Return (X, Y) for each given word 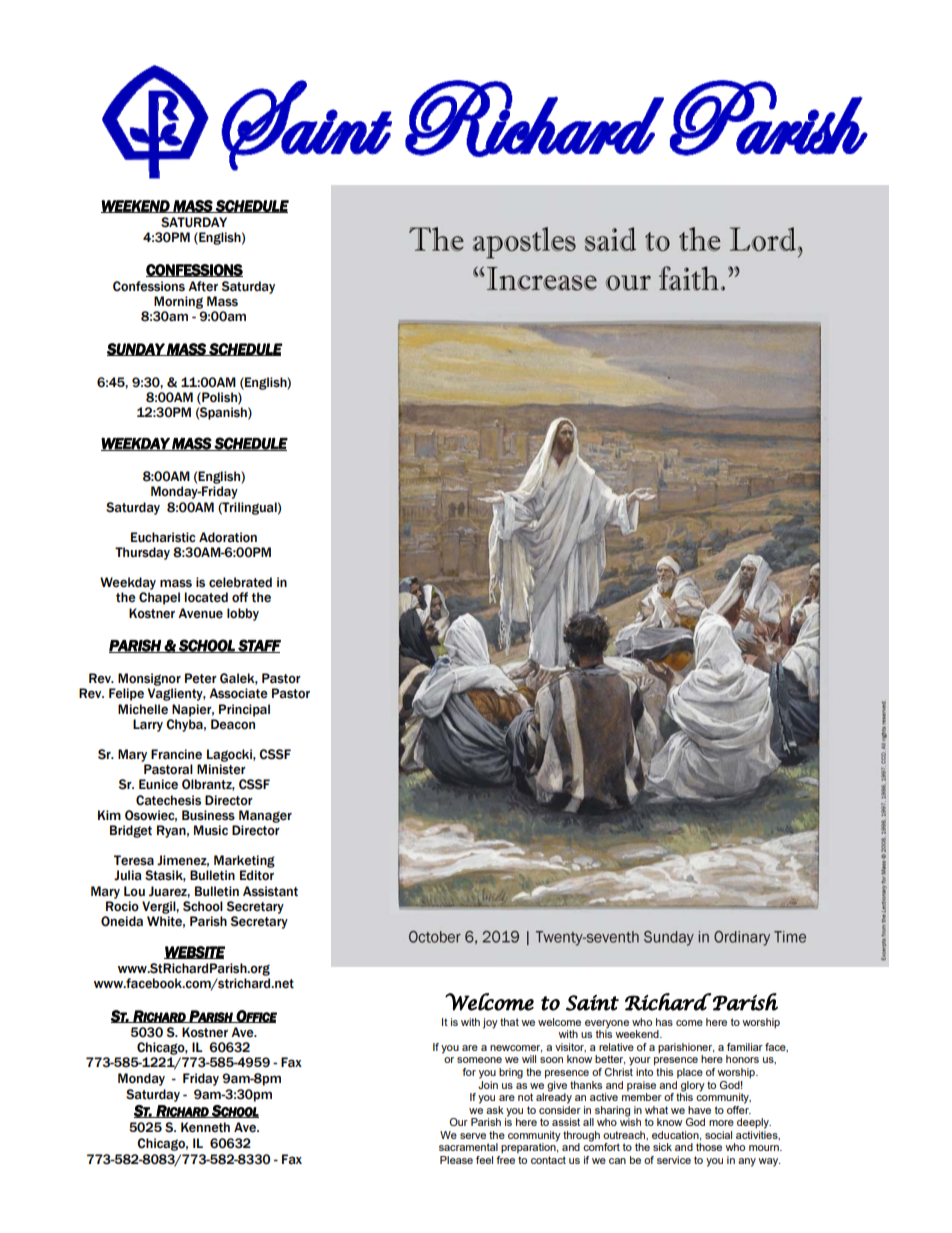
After (203, 286)
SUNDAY (136, 349)
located (206, 597)
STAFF (258, 646)
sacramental (468, 1147)
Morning (178, 302)
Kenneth (205, 1127)
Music (211, 830)
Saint (592, 1003)
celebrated (240, 582)
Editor (257, 875)
